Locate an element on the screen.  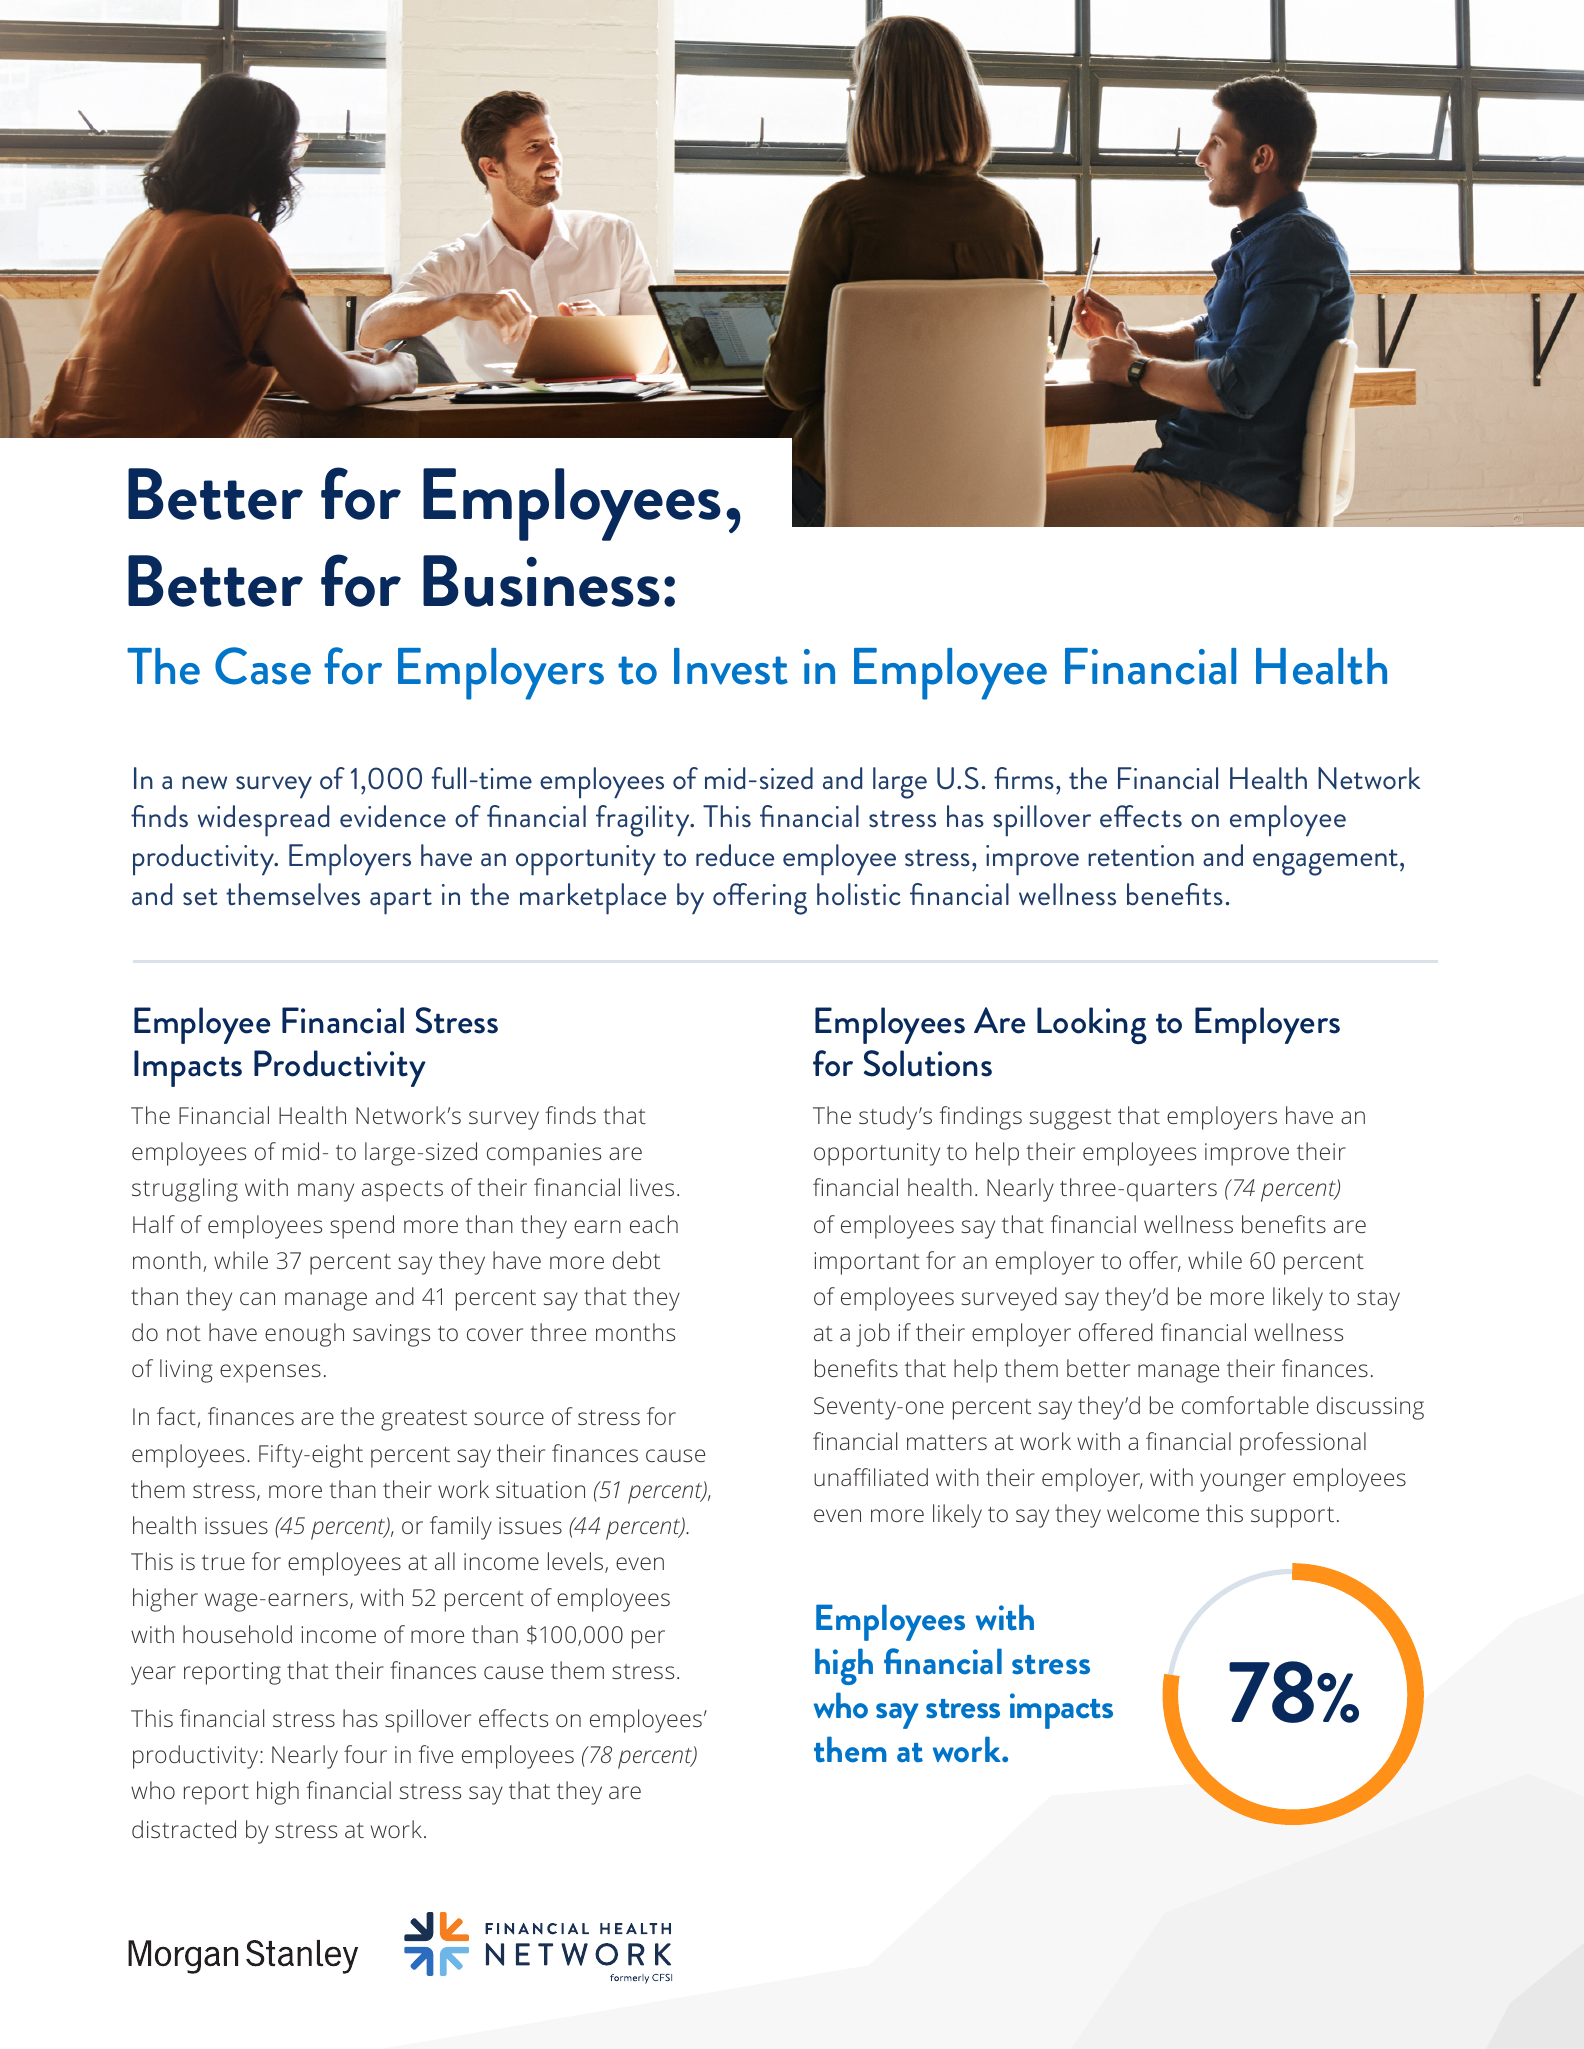
four is located at coordinates (365, 1754).
